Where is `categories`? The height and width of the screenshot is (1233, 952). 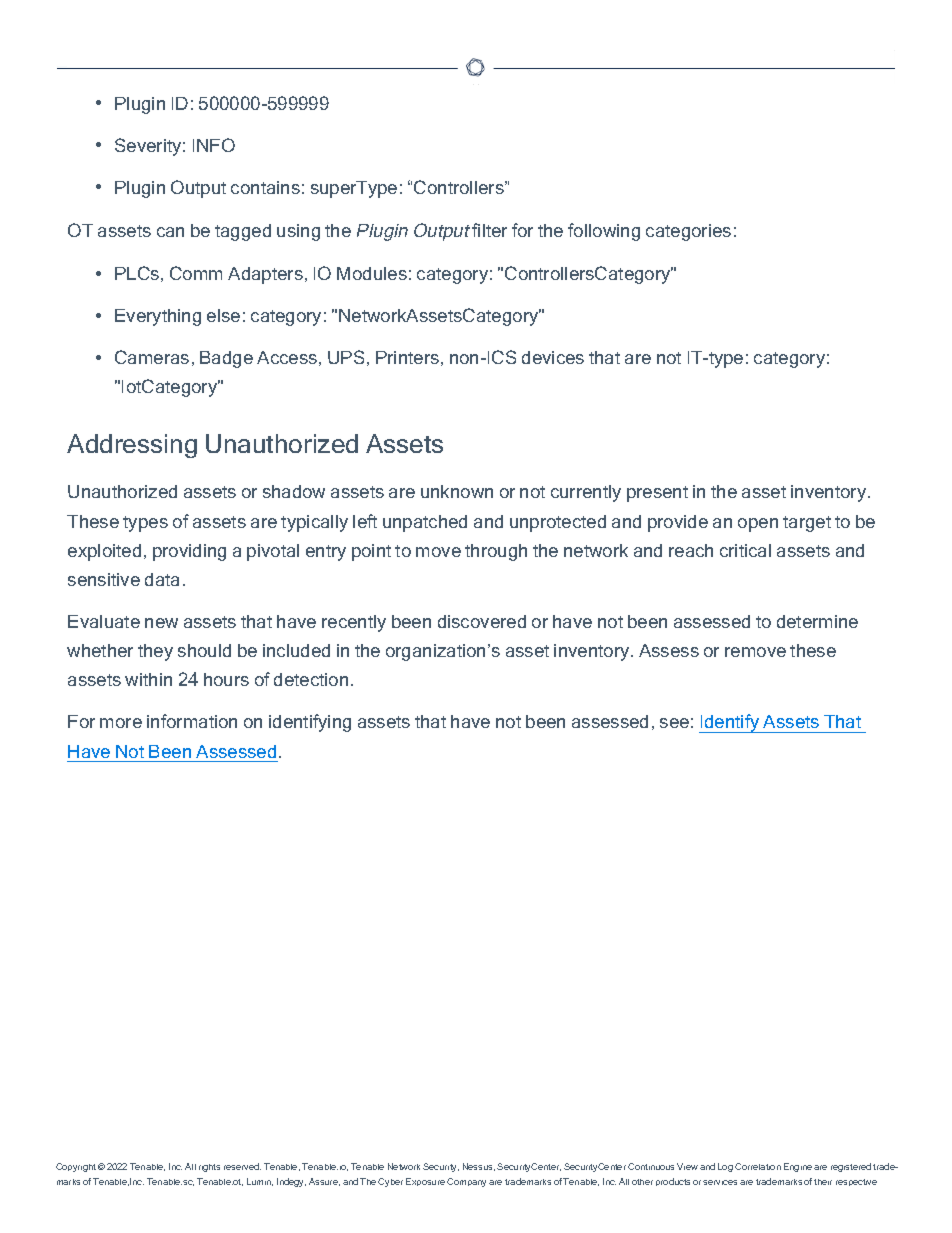
categories is located at coordinates (688, 232).
